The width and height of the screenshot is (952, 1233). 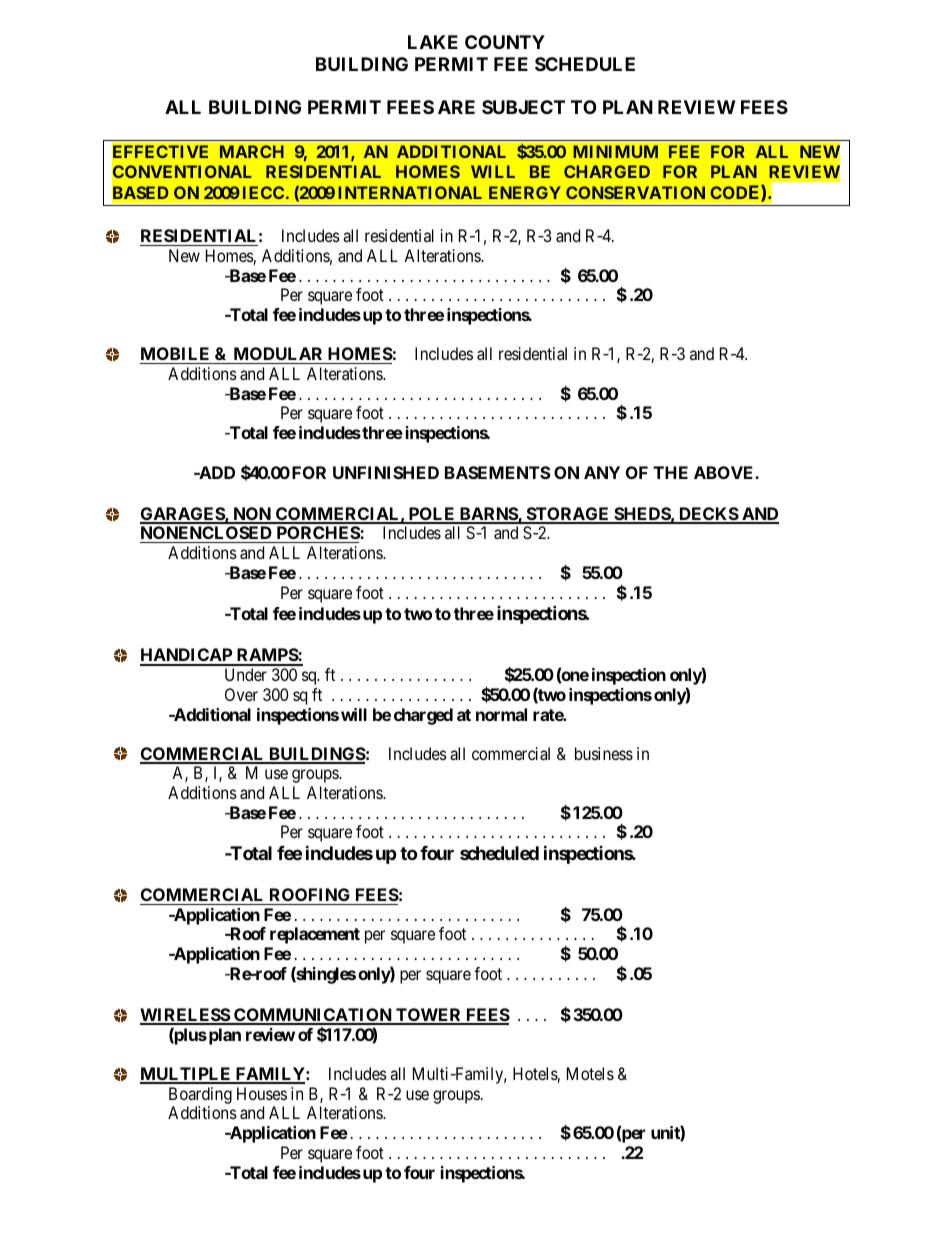 I want to click on THE, so click(x=670, y=472).
